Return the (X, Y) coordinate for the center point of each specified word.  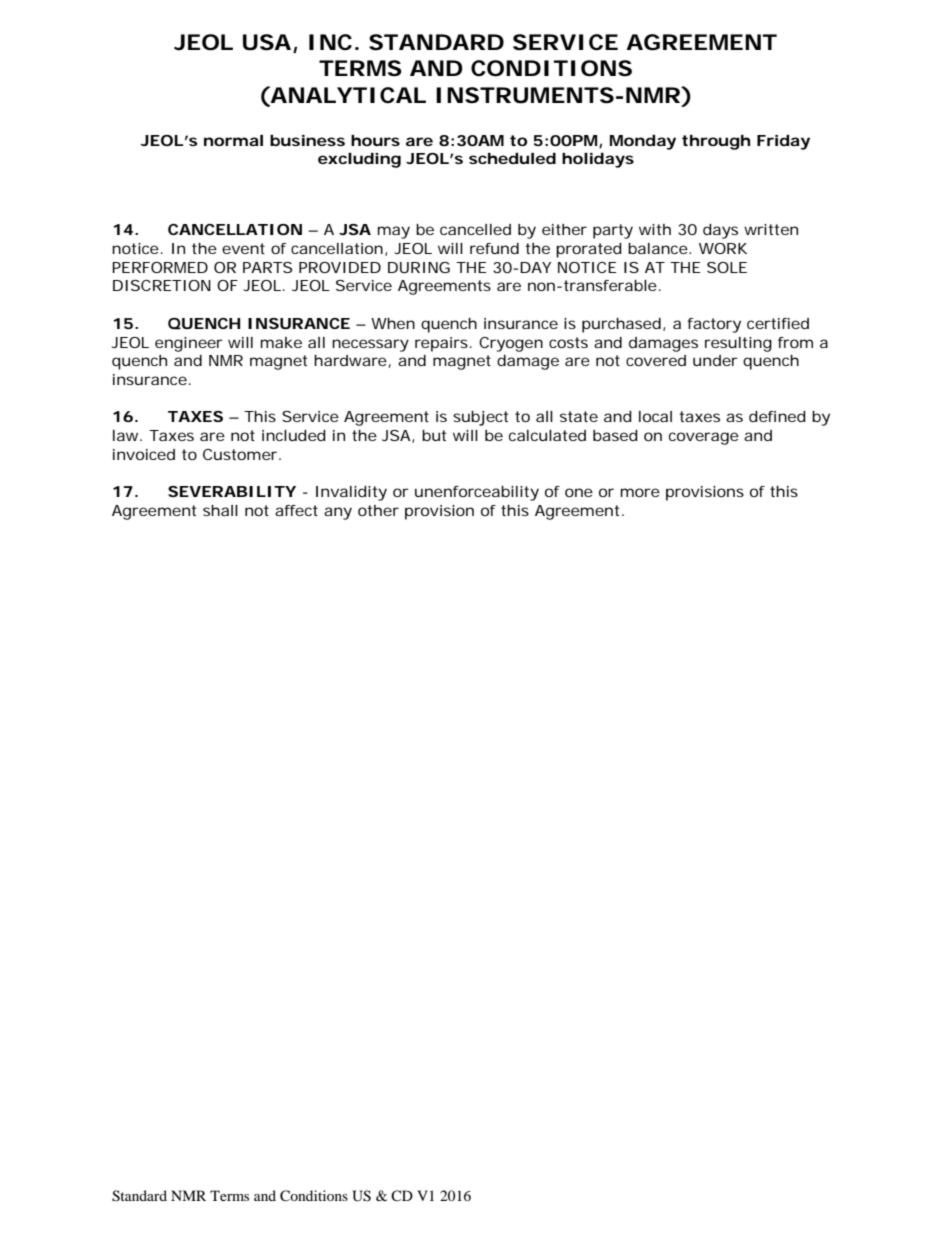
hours (375, 140)
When (393, 323)
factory (714, 325)
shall (220, 510)
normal (233, 140)
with (655, 229)
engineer (189, 344)
